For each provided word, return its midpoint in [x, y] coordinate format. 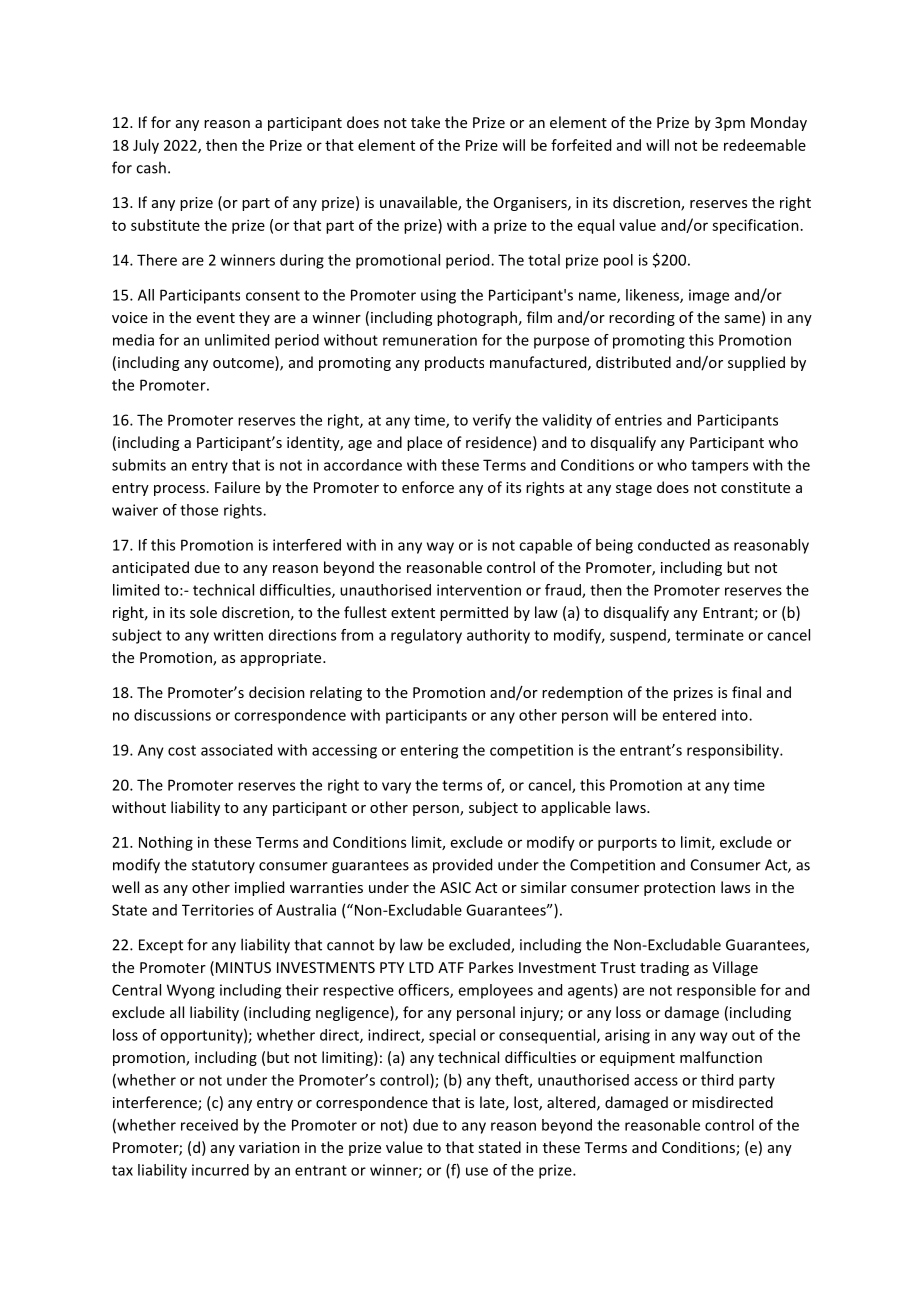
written [238, 635]
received [209, 1125]
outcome [244, 363]
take [425, 122]
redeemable [765, 145]
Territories [218, 910]
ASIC [455, 887]
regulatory [426, 636]
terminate [709, 635]
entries [638, 420]
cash [151, 167]
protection [679, 889]
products [454, 363]
